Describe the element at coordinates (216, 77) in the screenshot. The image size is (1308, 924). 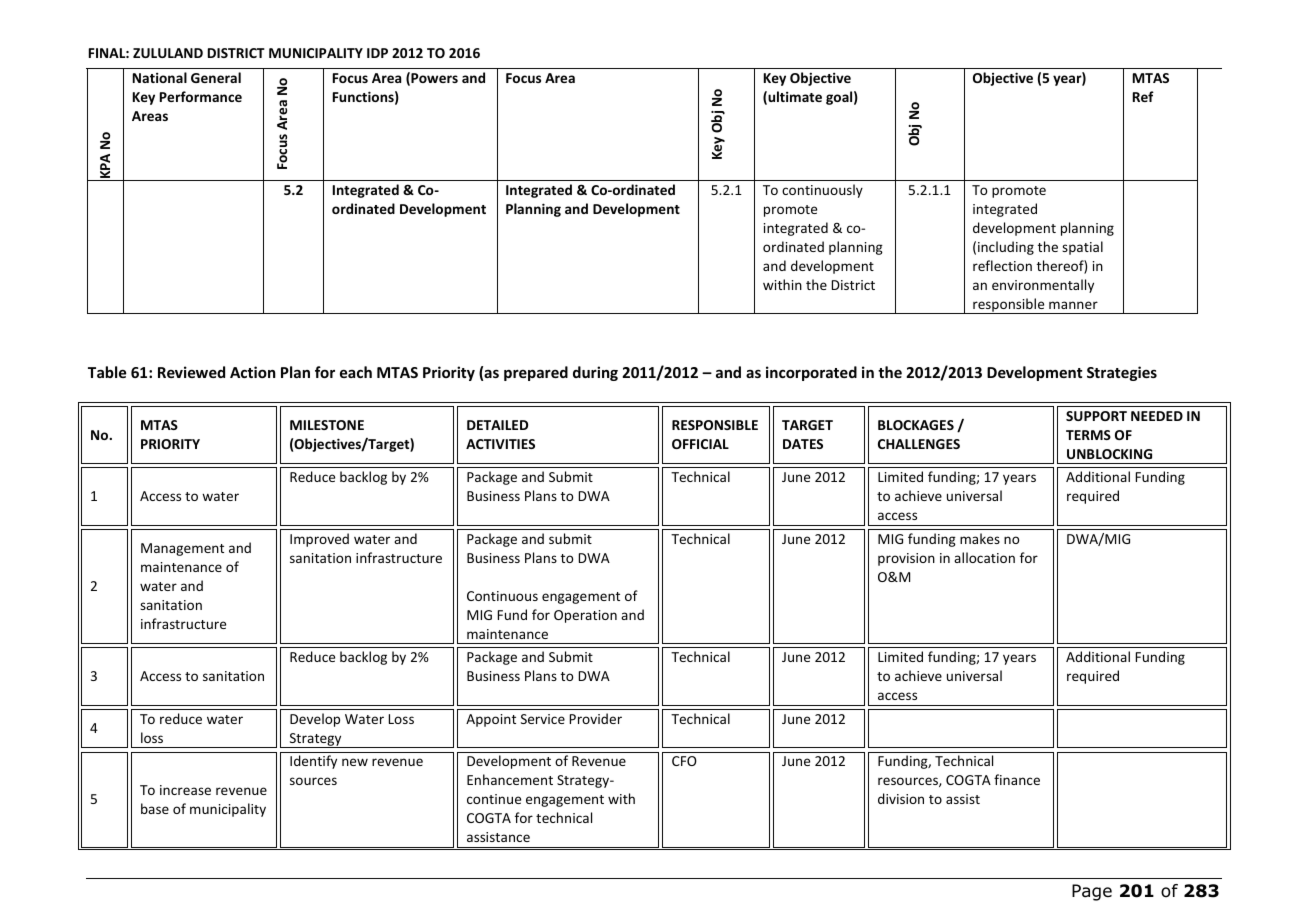
I see `General` at that location.
